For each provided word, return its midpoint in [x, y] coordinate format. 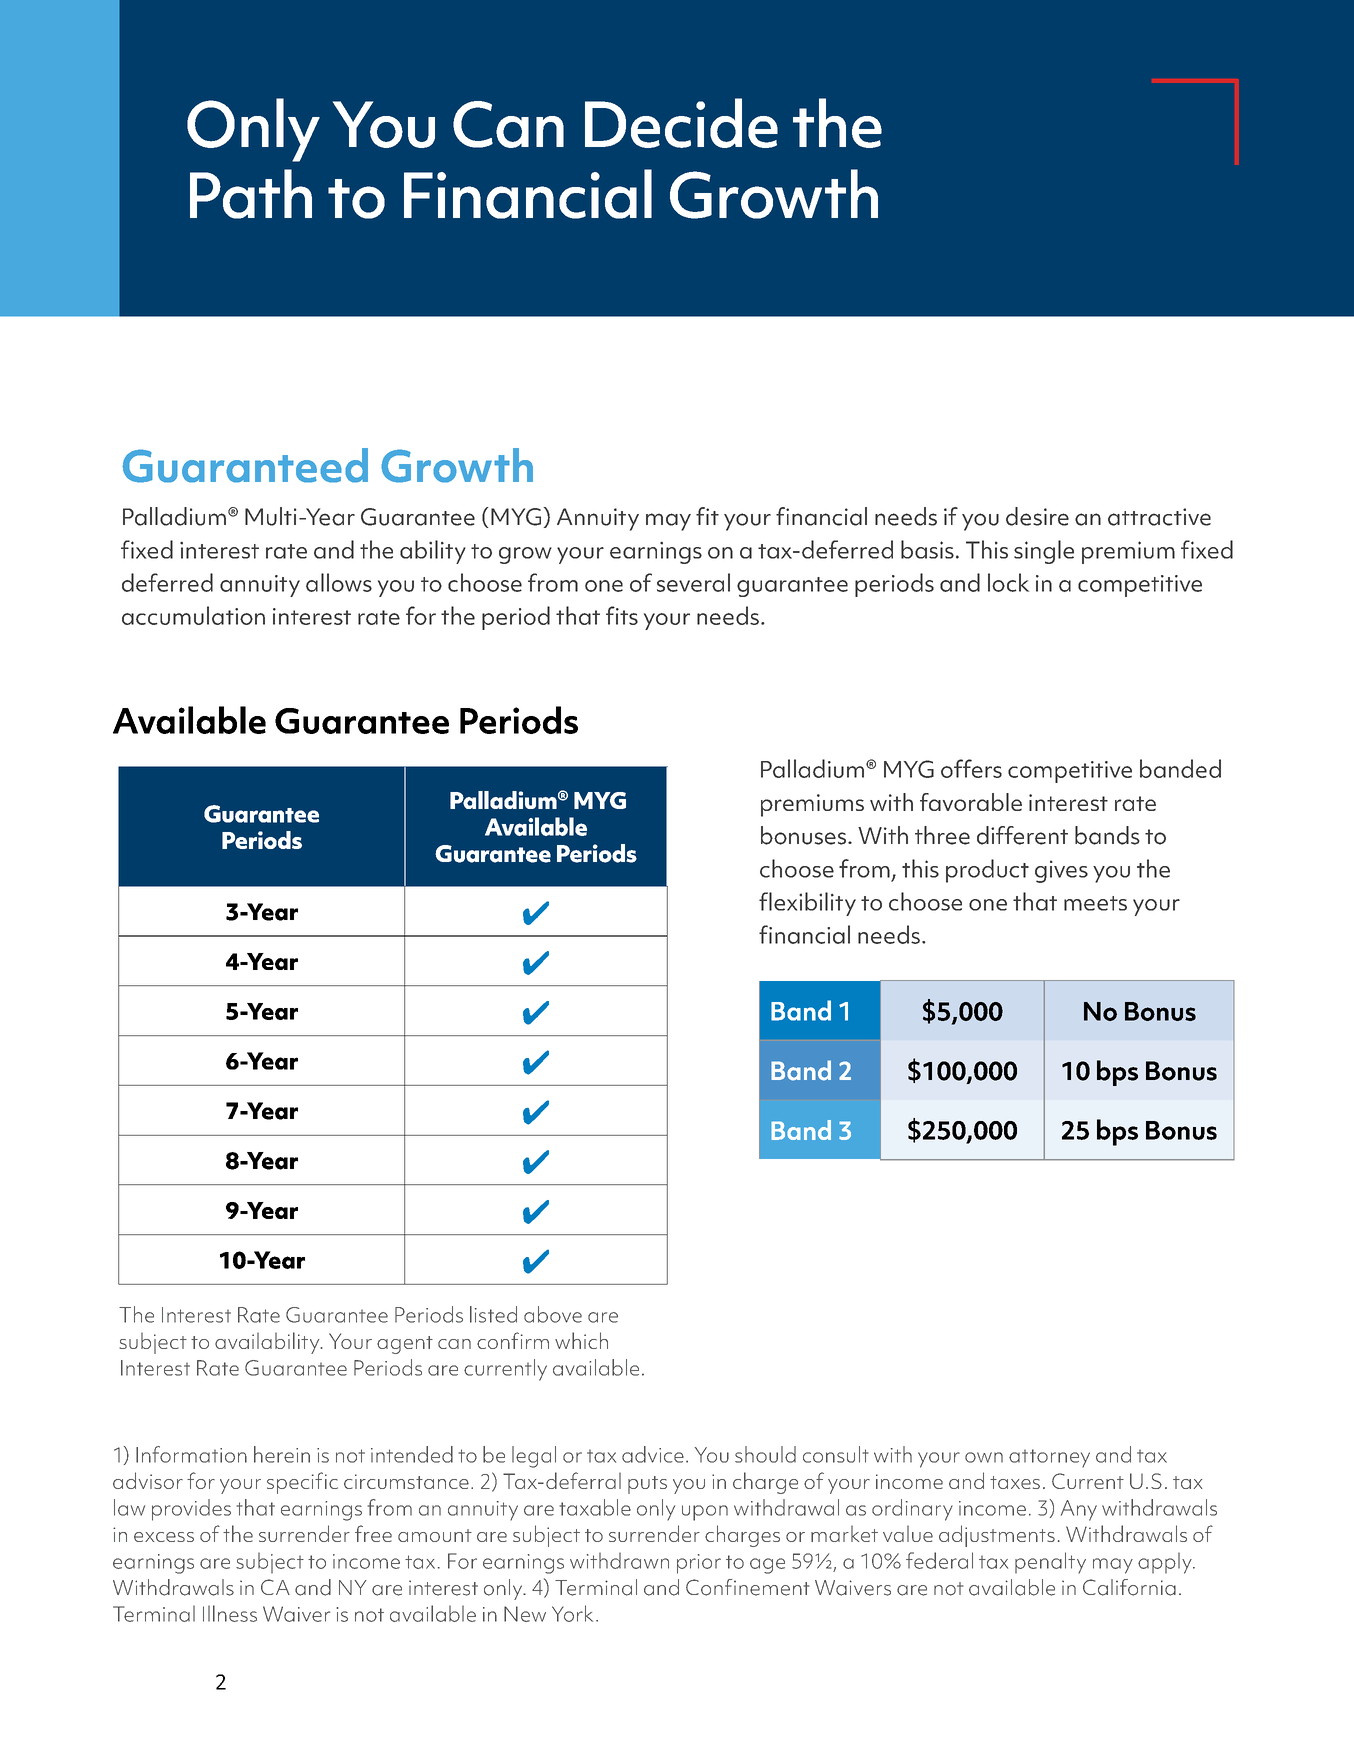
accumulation [193, 615]
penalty [1050, 1563]
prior [699, 1564]
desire [1037, 516]
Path [251, 194]
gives [1061, 871]
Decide [681, 123]
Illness [230, 1613]
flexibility [807, 904]
